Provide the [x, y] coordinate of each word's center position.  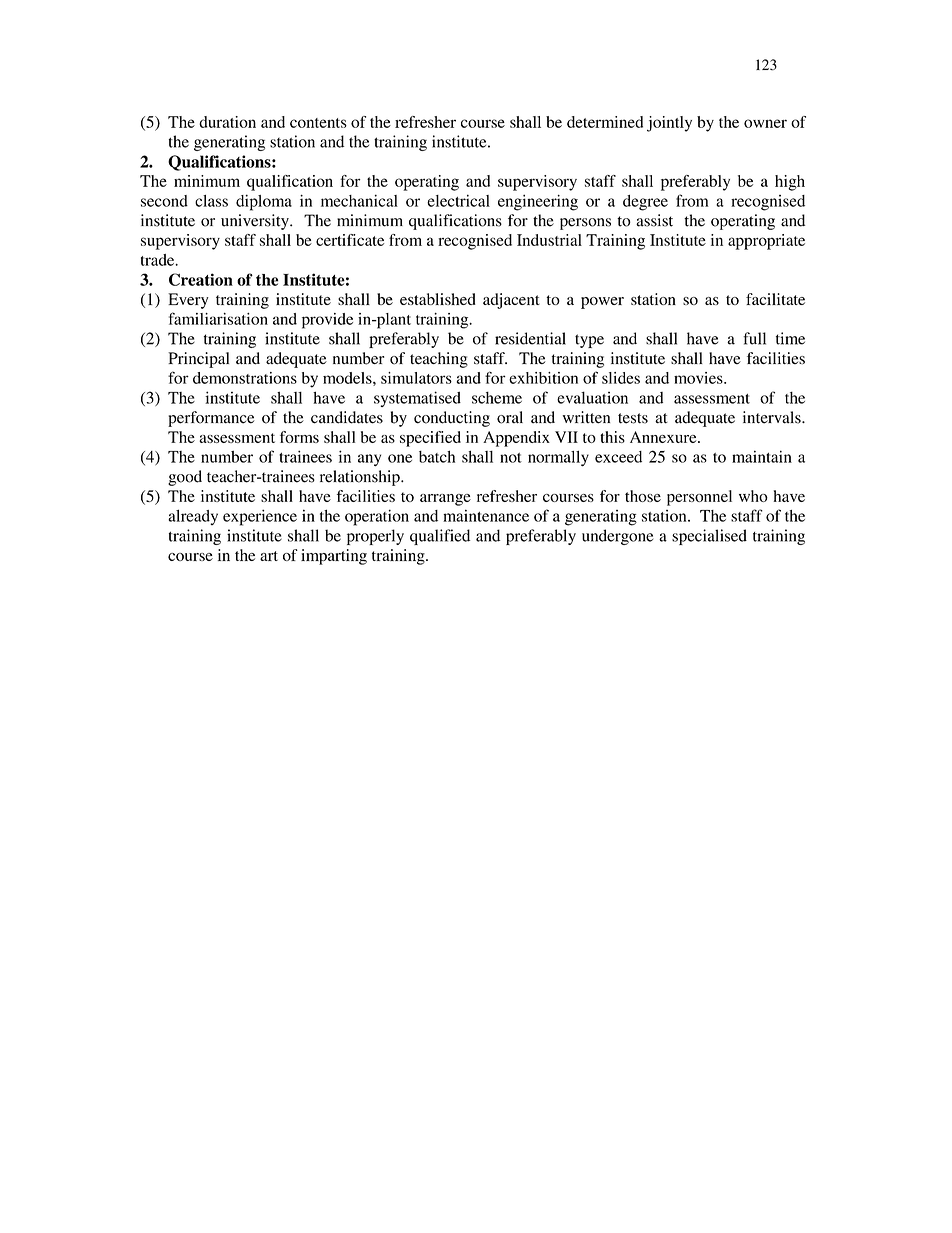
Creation [201, 279]
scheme [497, 398]
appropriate [766, 242]
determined [605, 122]
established [438, 299]
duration [227, 122]
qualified [440, 537]
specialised [709, 537]
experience [260, 517]
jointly [669, 124]
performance [211, 419]
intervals [773, 417]
